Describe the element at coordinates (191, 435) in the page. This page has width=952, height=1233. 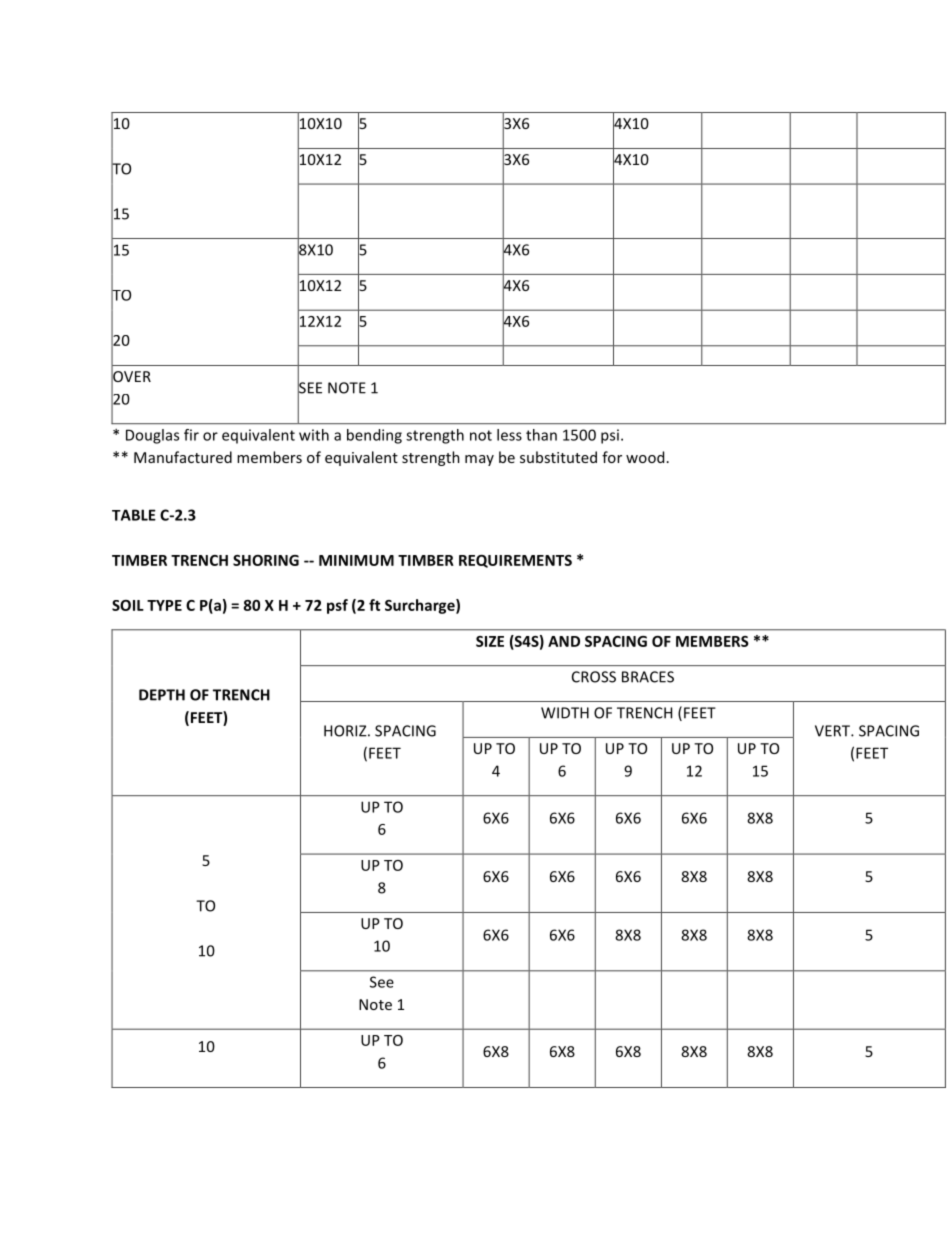
I see `fir` at that location.
